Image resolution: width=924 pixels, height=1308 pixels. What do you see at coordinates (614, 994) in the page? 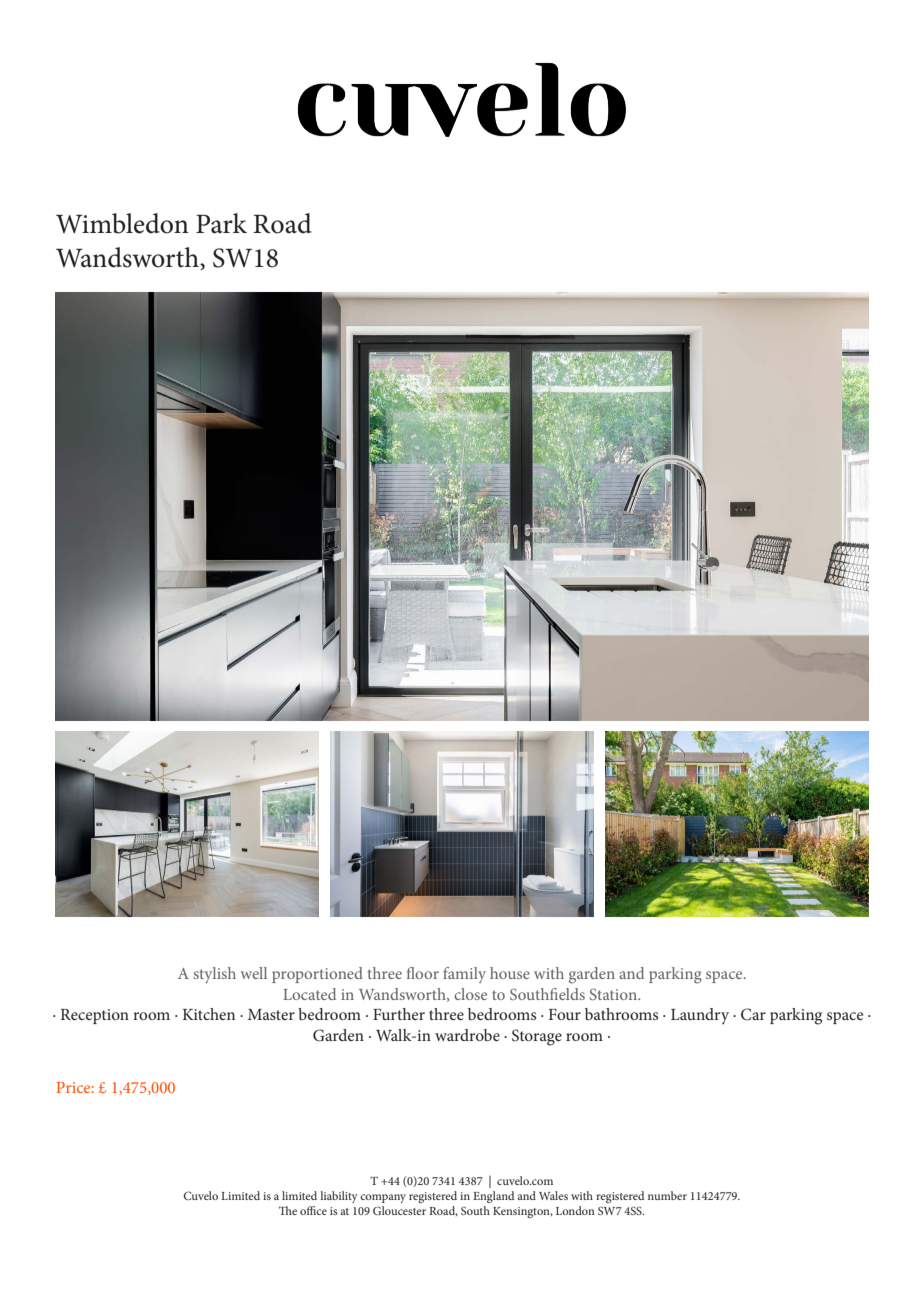
I see `Station` at bounding box center [614, 994].
